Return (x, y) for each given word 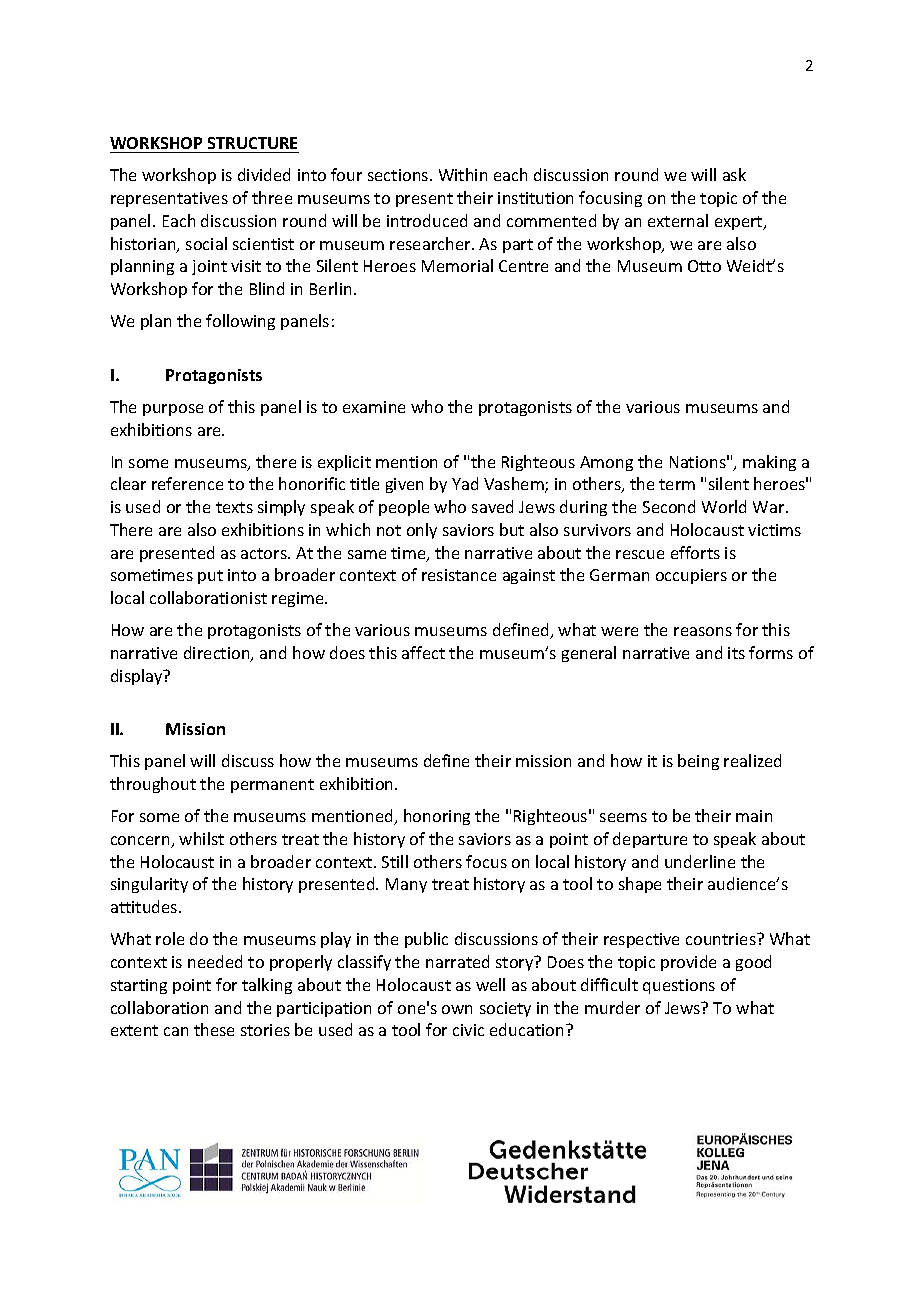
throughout (153, 785)
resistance (459, 575)
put (210, 577)
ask (734, 174)
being (698, 762)
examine (374, 407)
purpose (173, 410)
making (769, 463)
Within (463, 174)
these (214, 1029)
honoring (437, 817)
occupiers (691, 576)
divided (264, 174)
